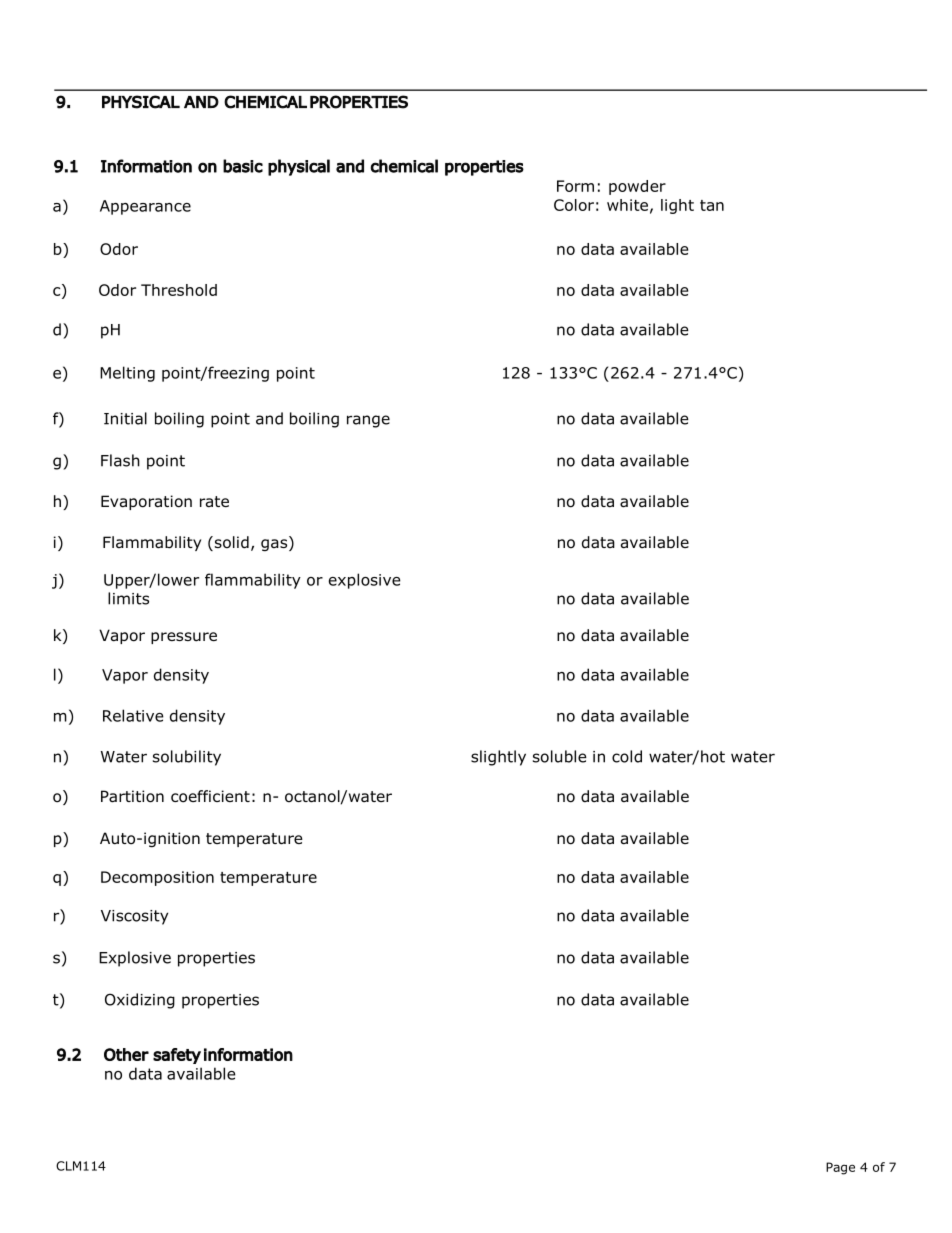 The image size is (952, 1233). I want to click on basic, so click(243, 166).
